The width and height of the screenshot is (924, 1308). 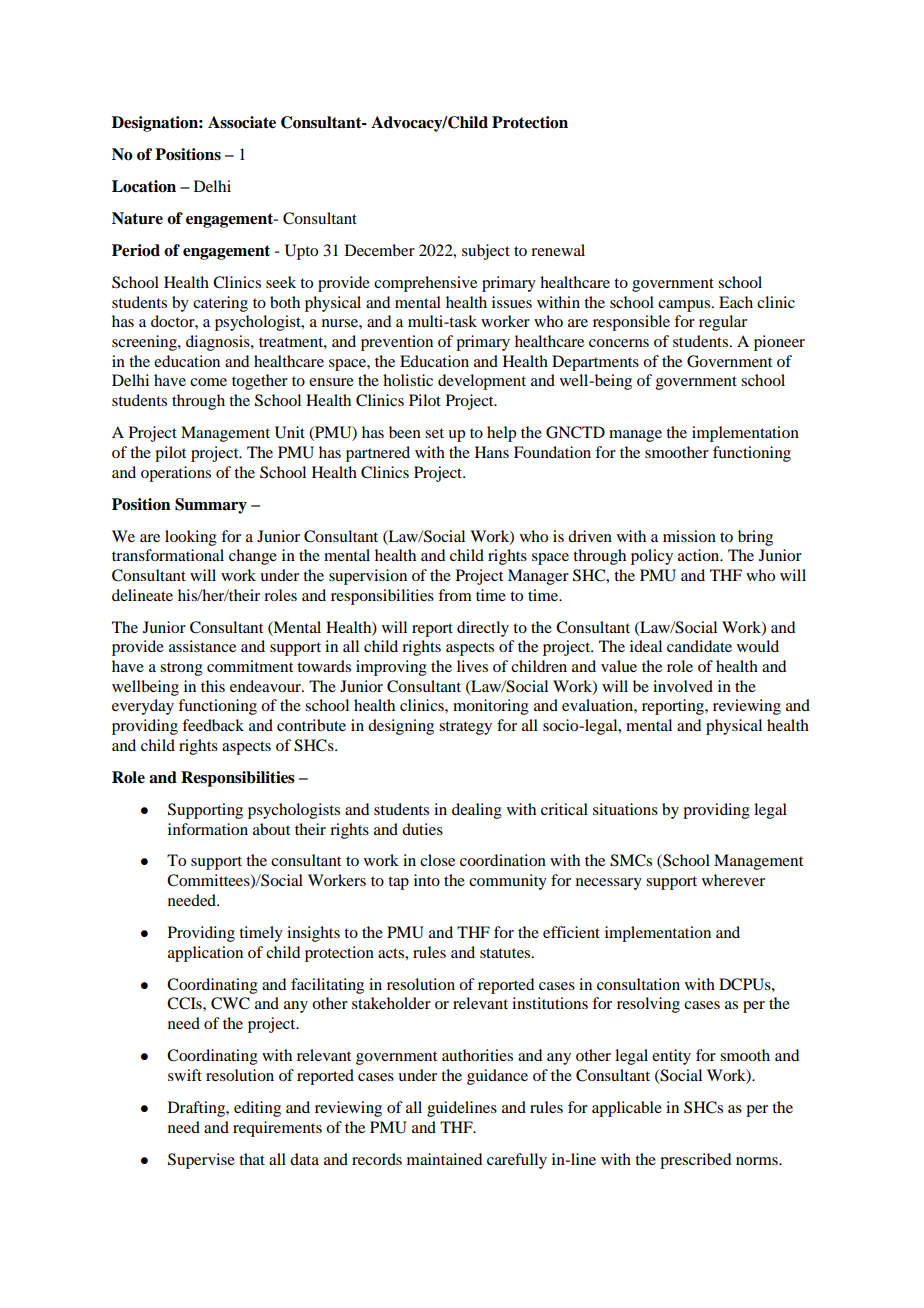 I want to click on candidate, so click(x=699, y=646).
